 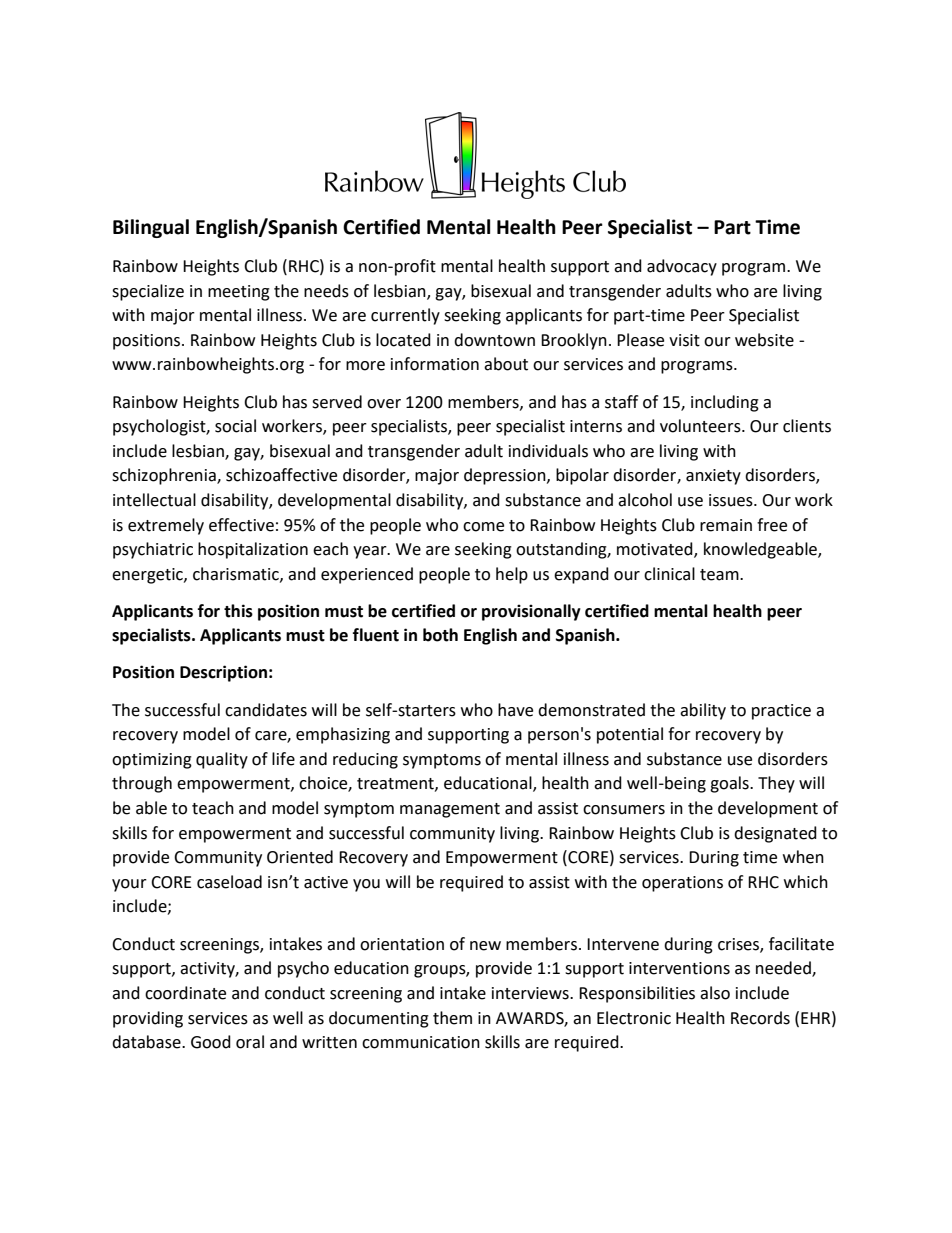 What do you see at coordinates (238, 611) in the image?
I see `this` at bounding box center [238, 611].
